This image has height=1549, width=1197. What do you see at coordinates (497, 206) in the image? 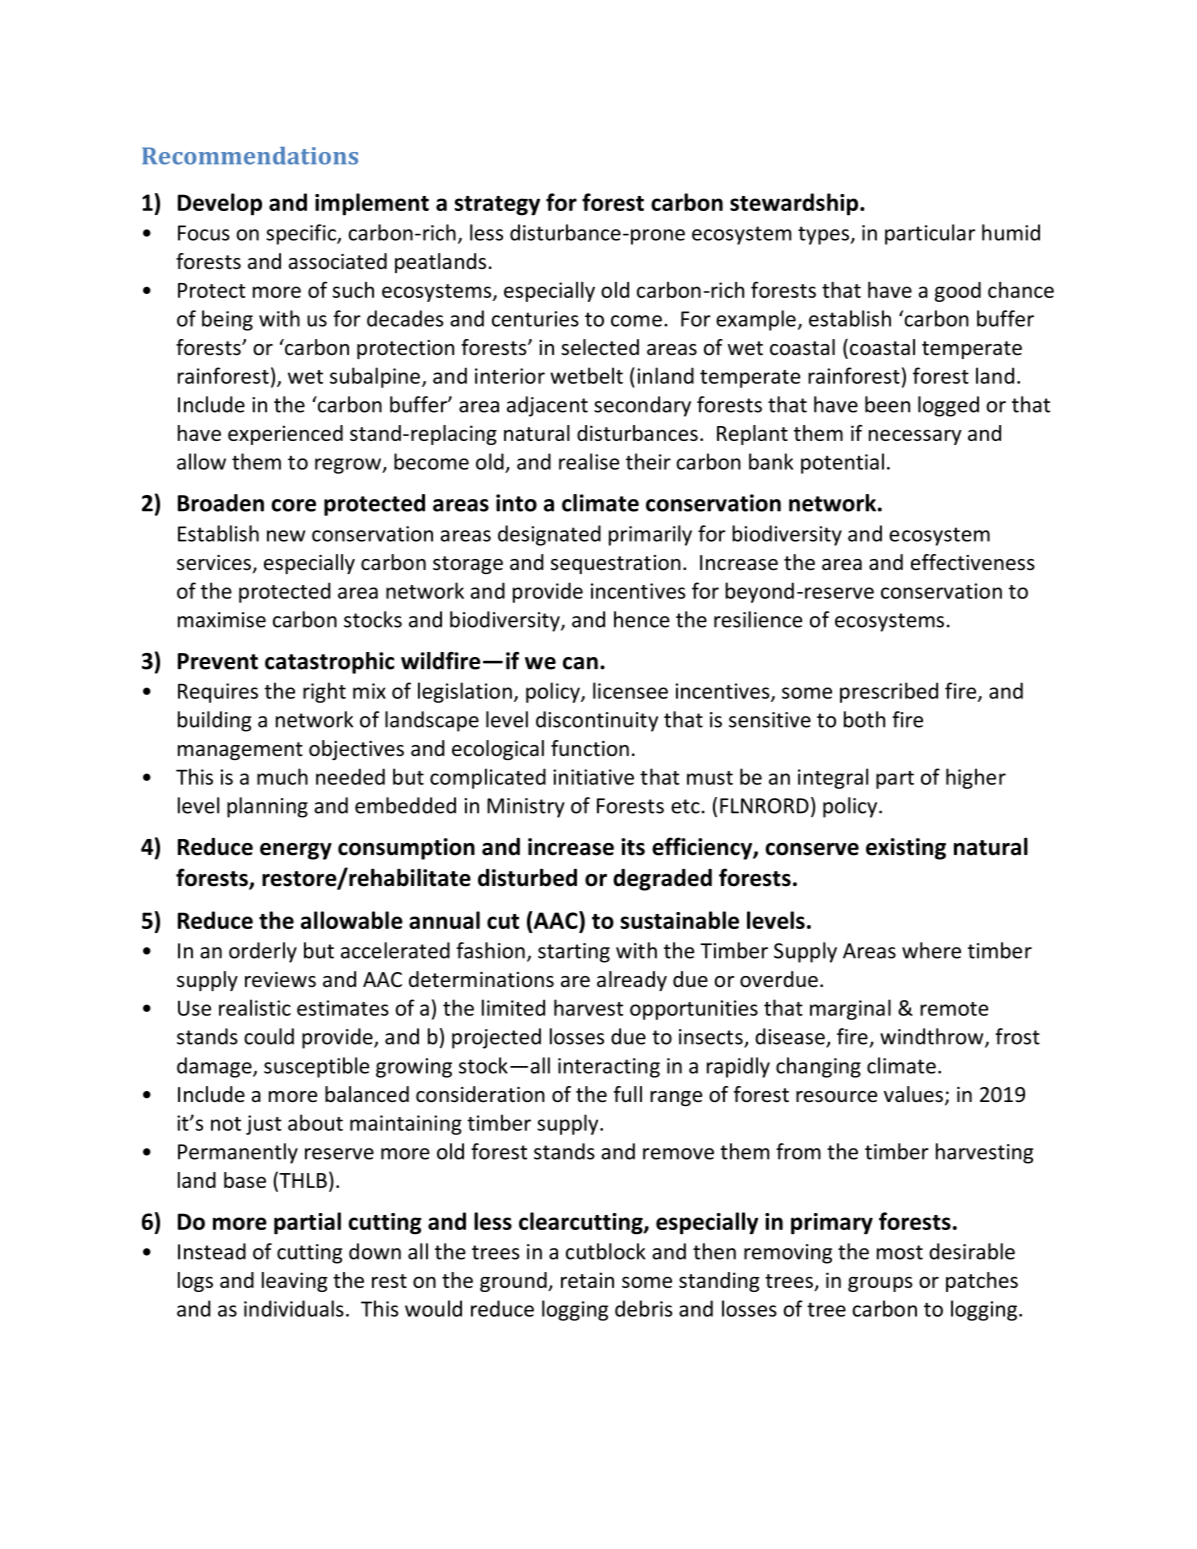
I see `strategy` at bounding box center [497, 206].
